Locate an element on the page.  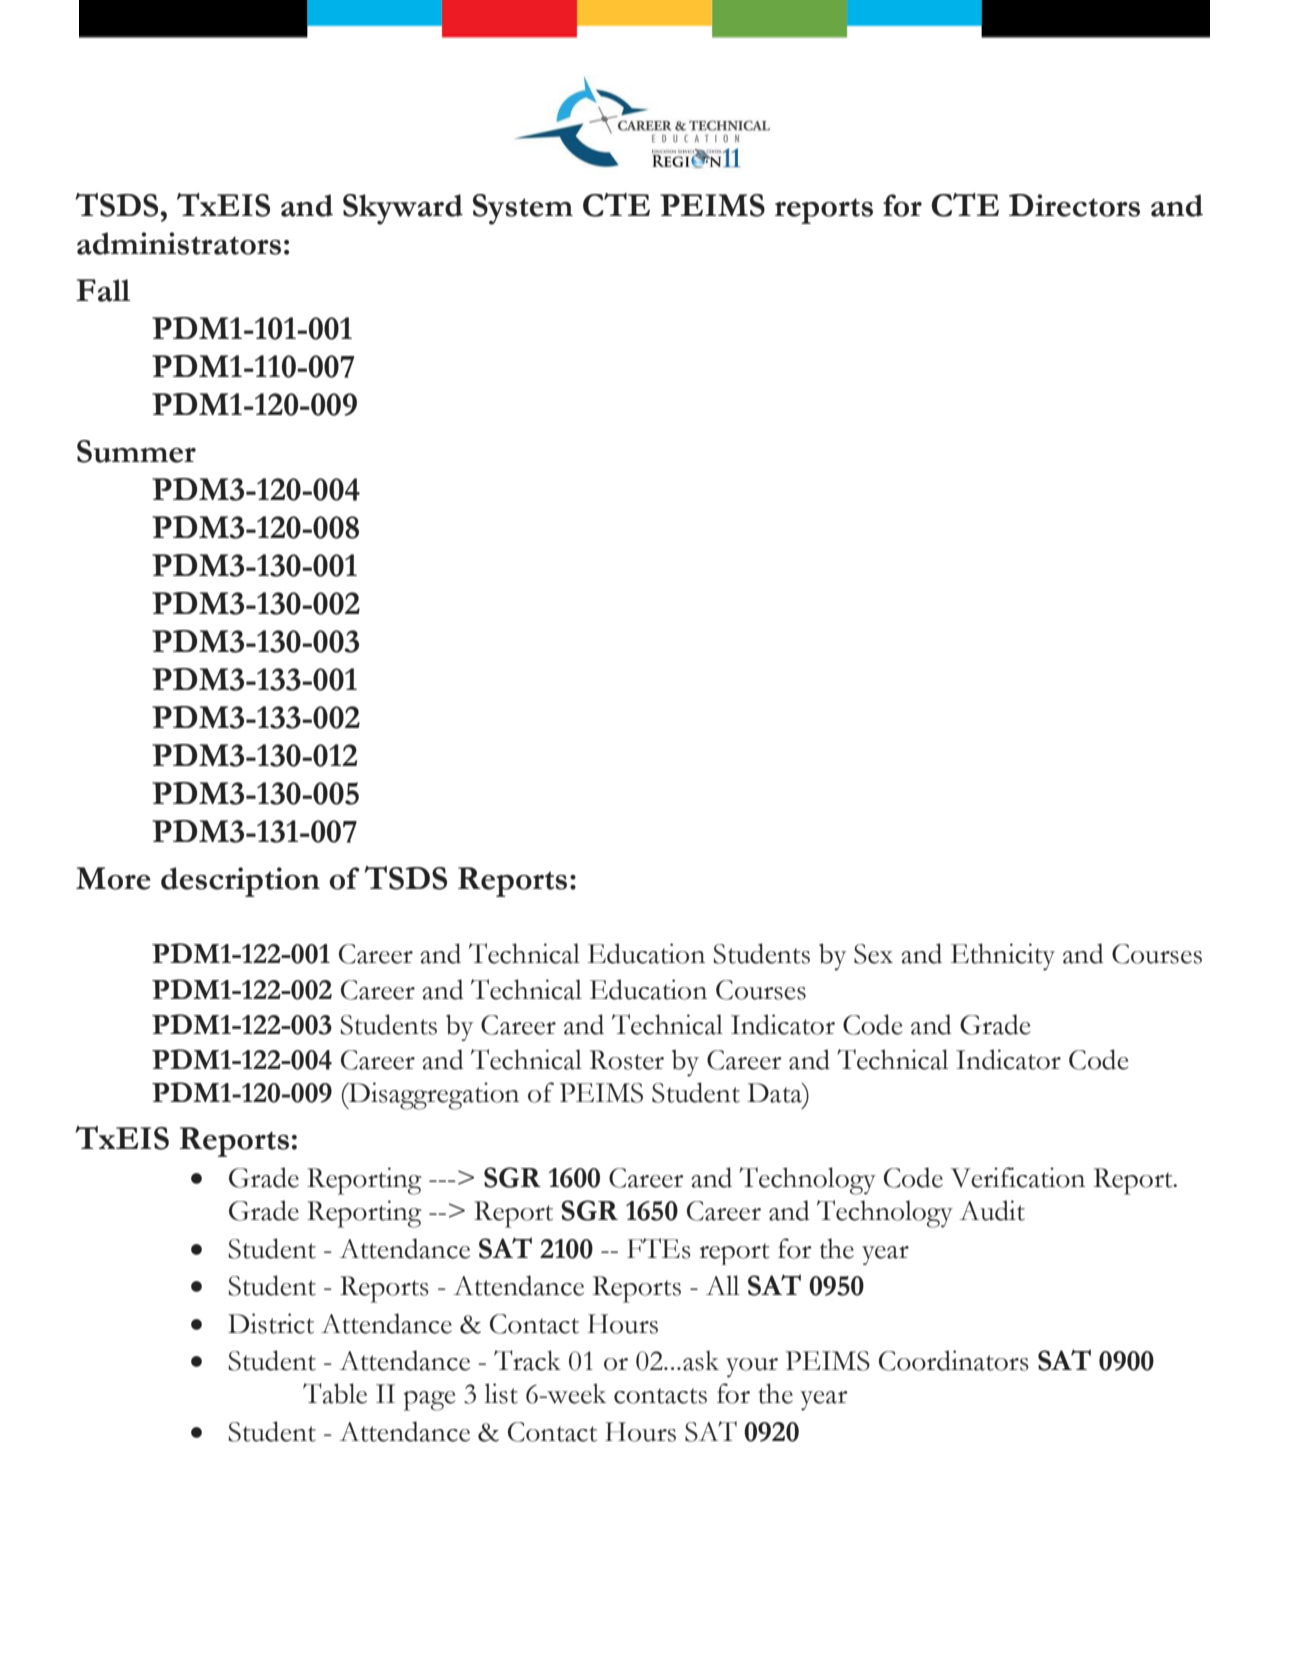
More is located at coordinates (113, 878).
